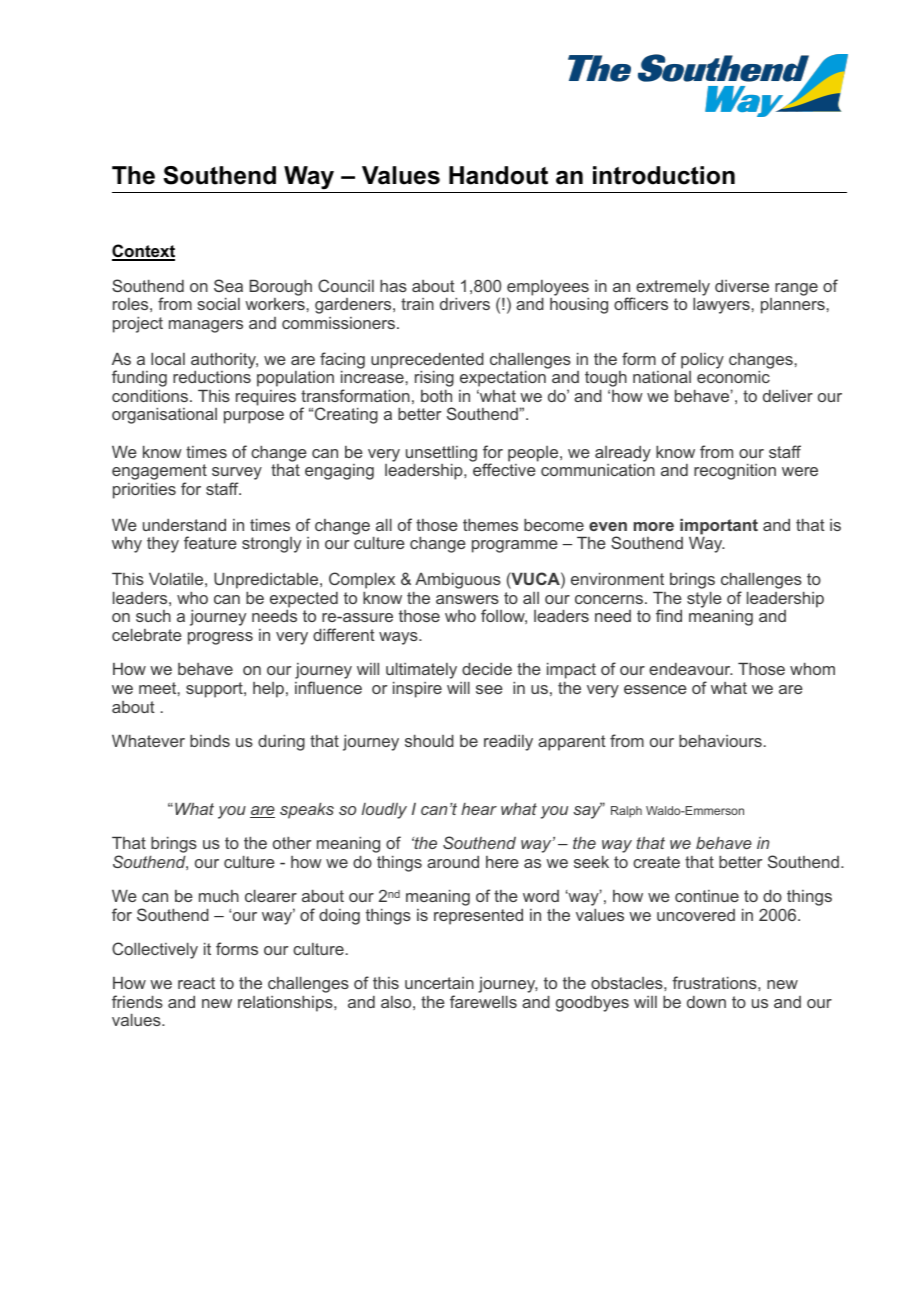 The image size is (924, 1308). I want to click on Handout, so click(498, 175).
